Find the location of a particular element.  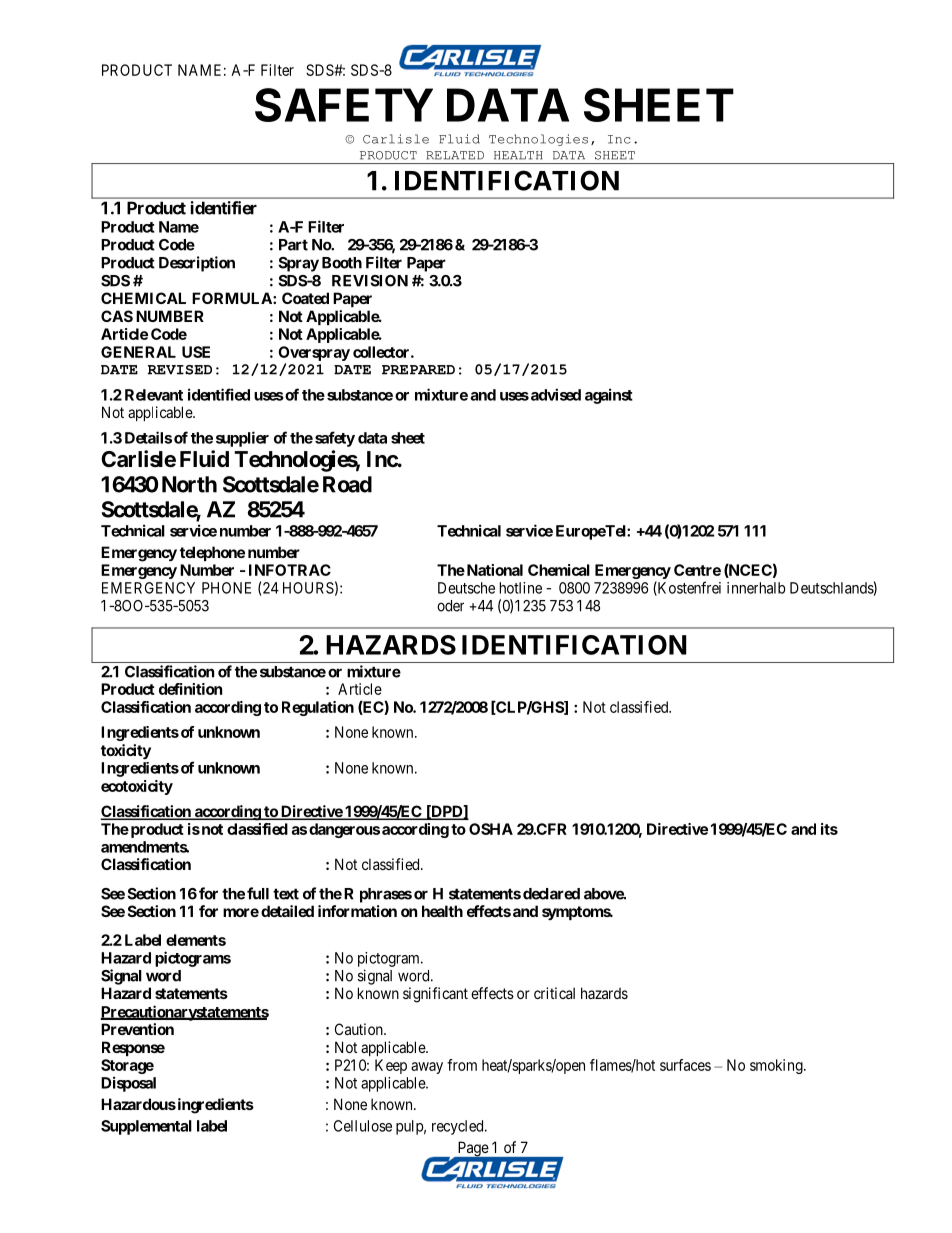

OSHA is located at coordinates (491, 829).
